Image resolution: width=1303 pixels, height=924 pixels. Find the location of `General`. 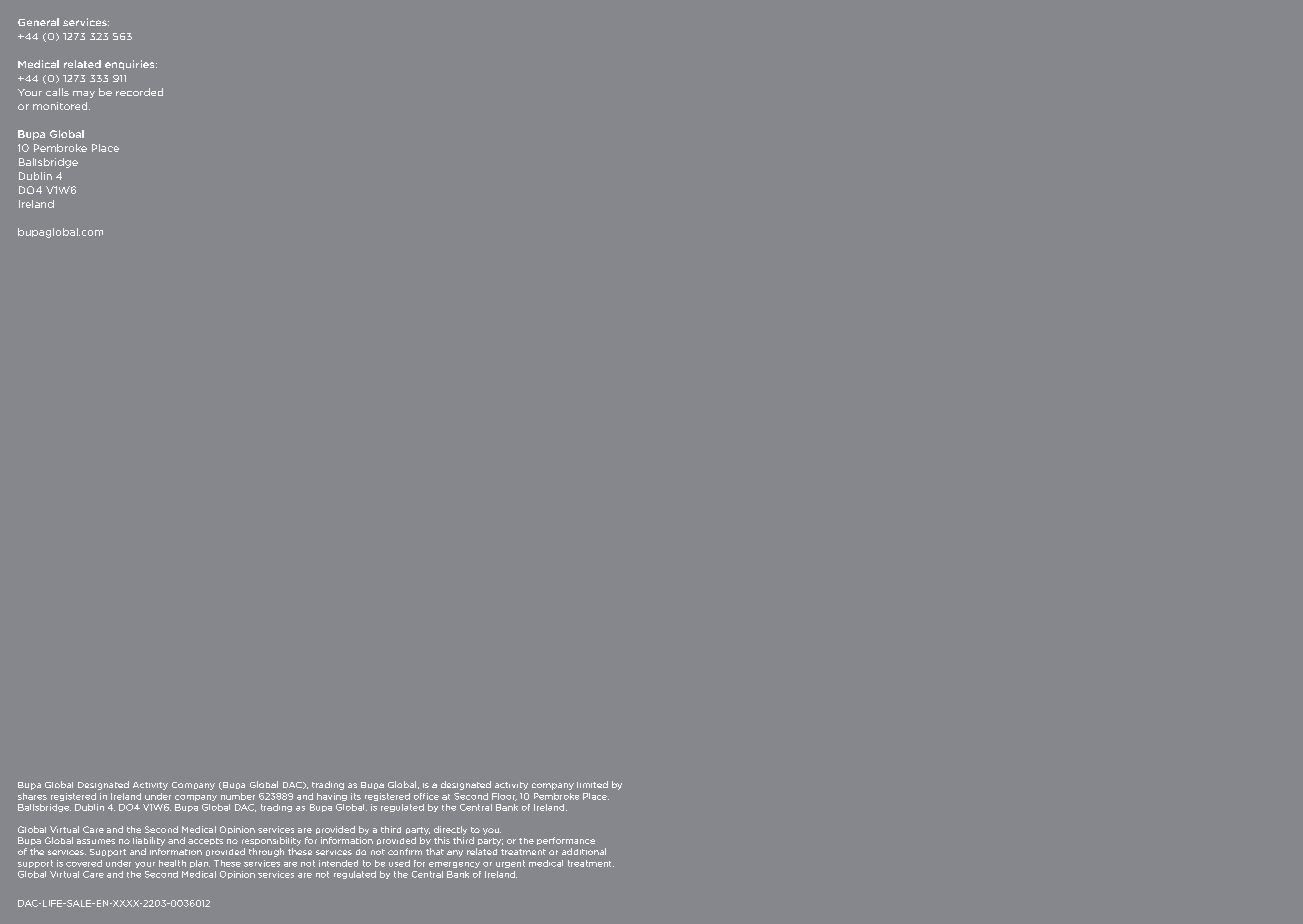

General is located at coordinates (38, 22).
